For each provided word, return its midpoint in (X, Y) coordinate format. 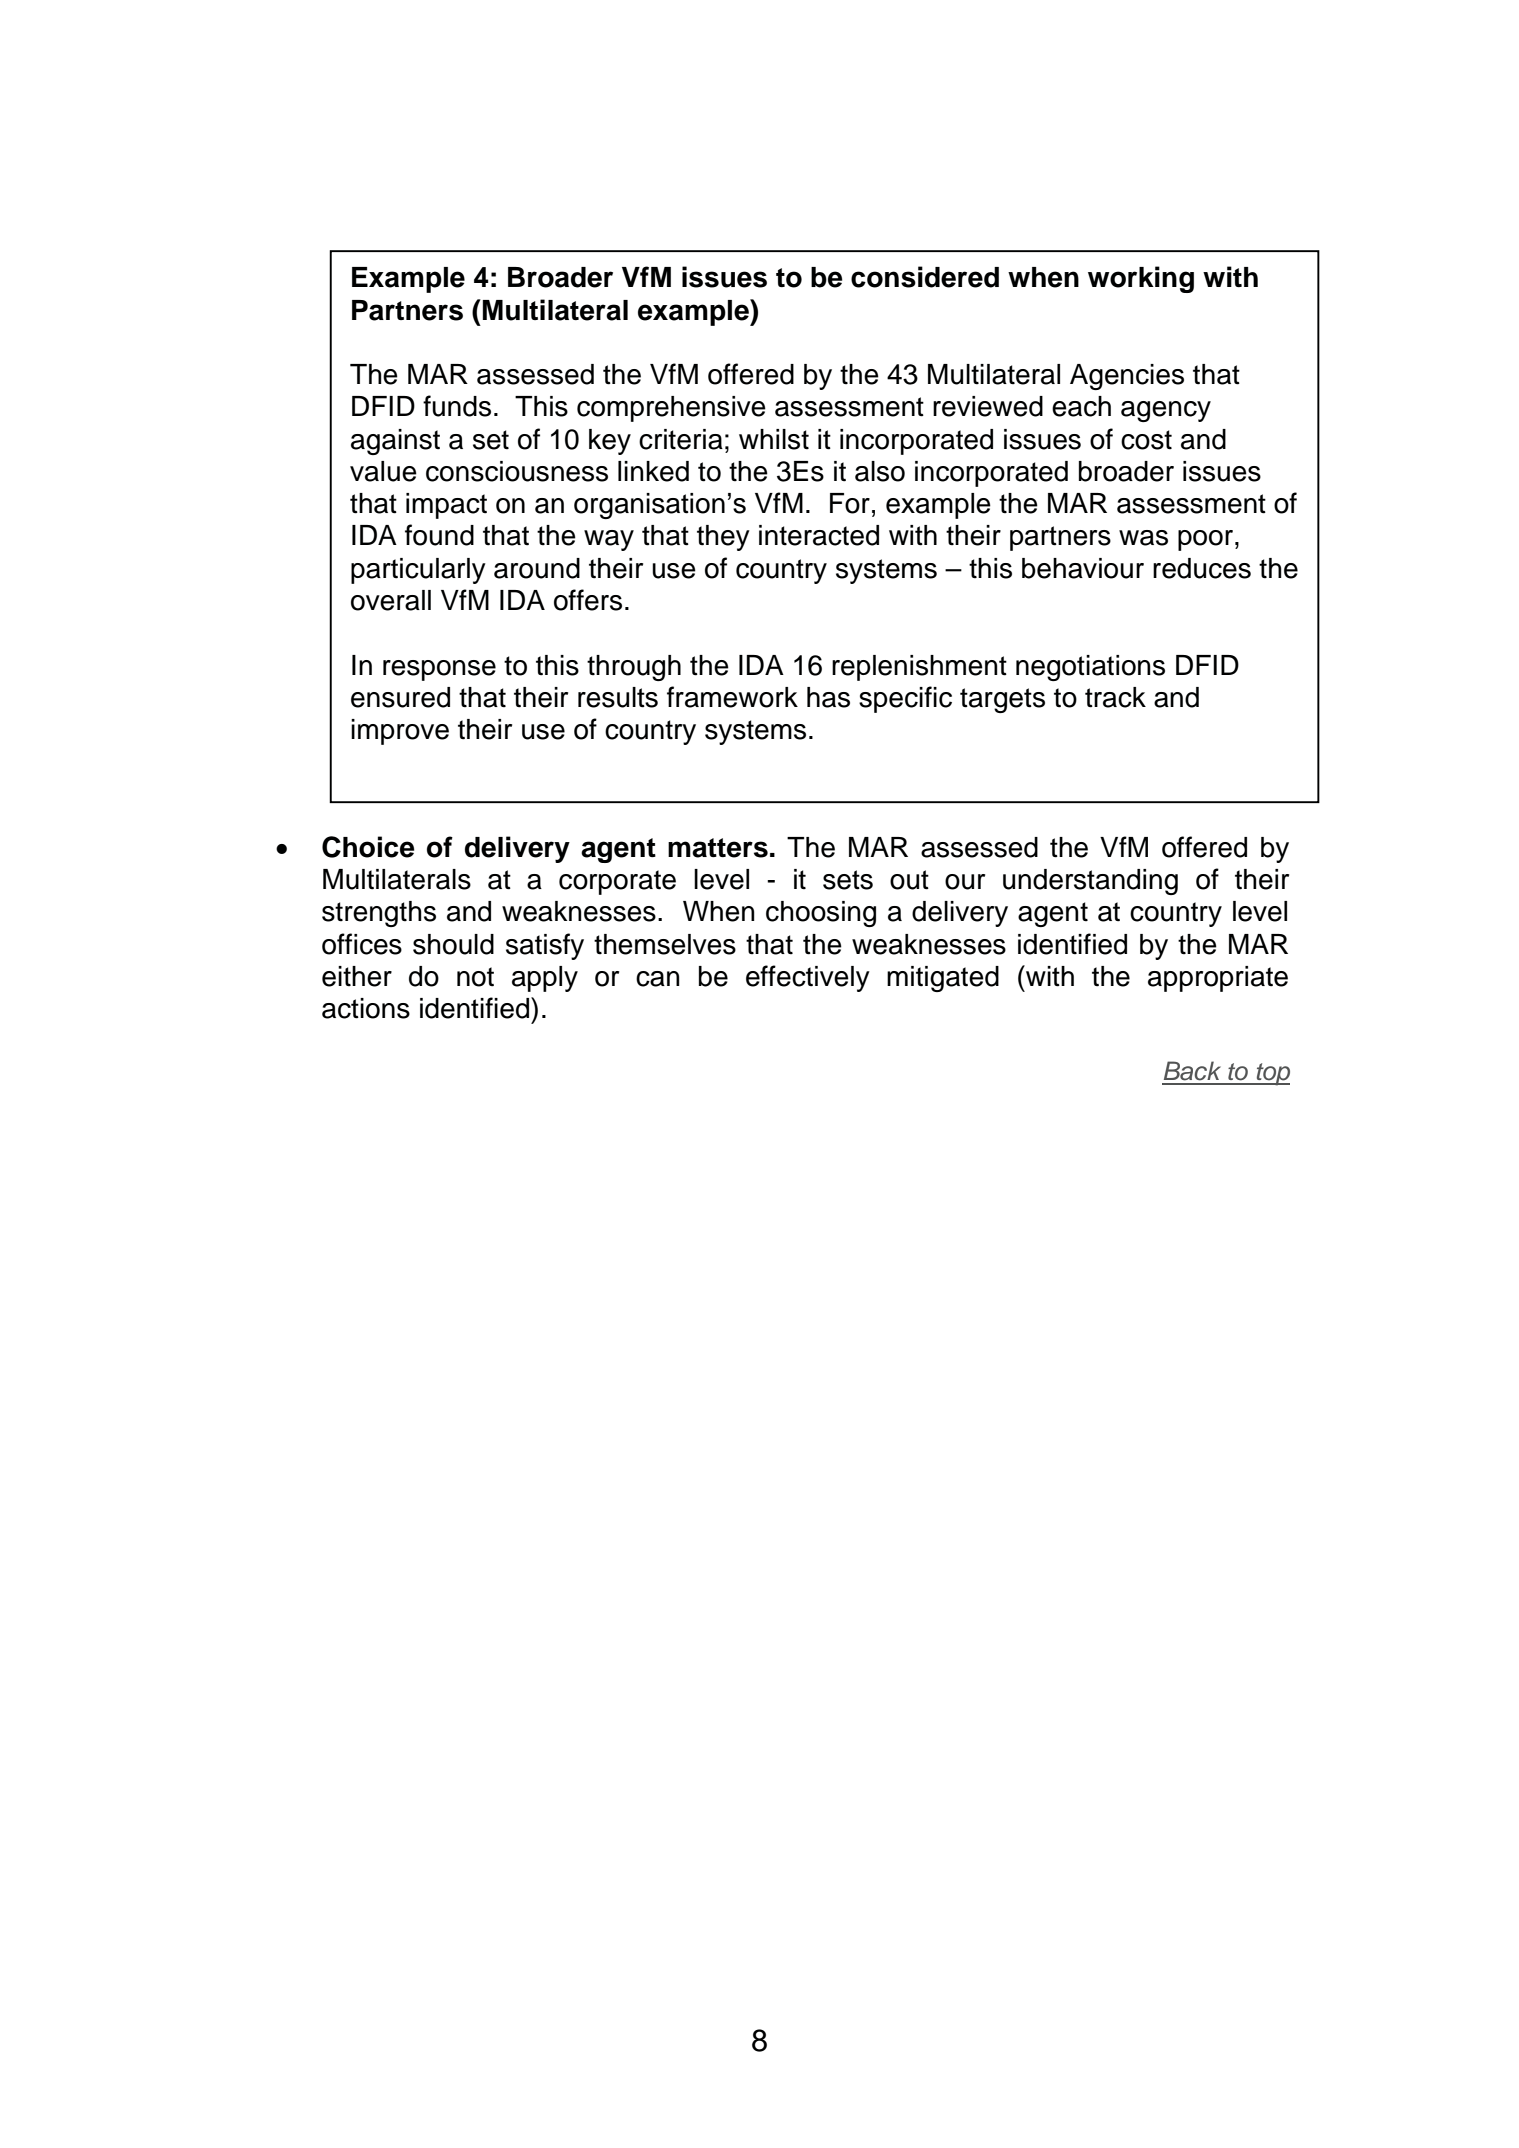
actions (366, 1008)
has (828, 697)
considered (925, 277)
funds (457, 406)
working (1141, 279)
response (439, 670)
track (1115, 697)
